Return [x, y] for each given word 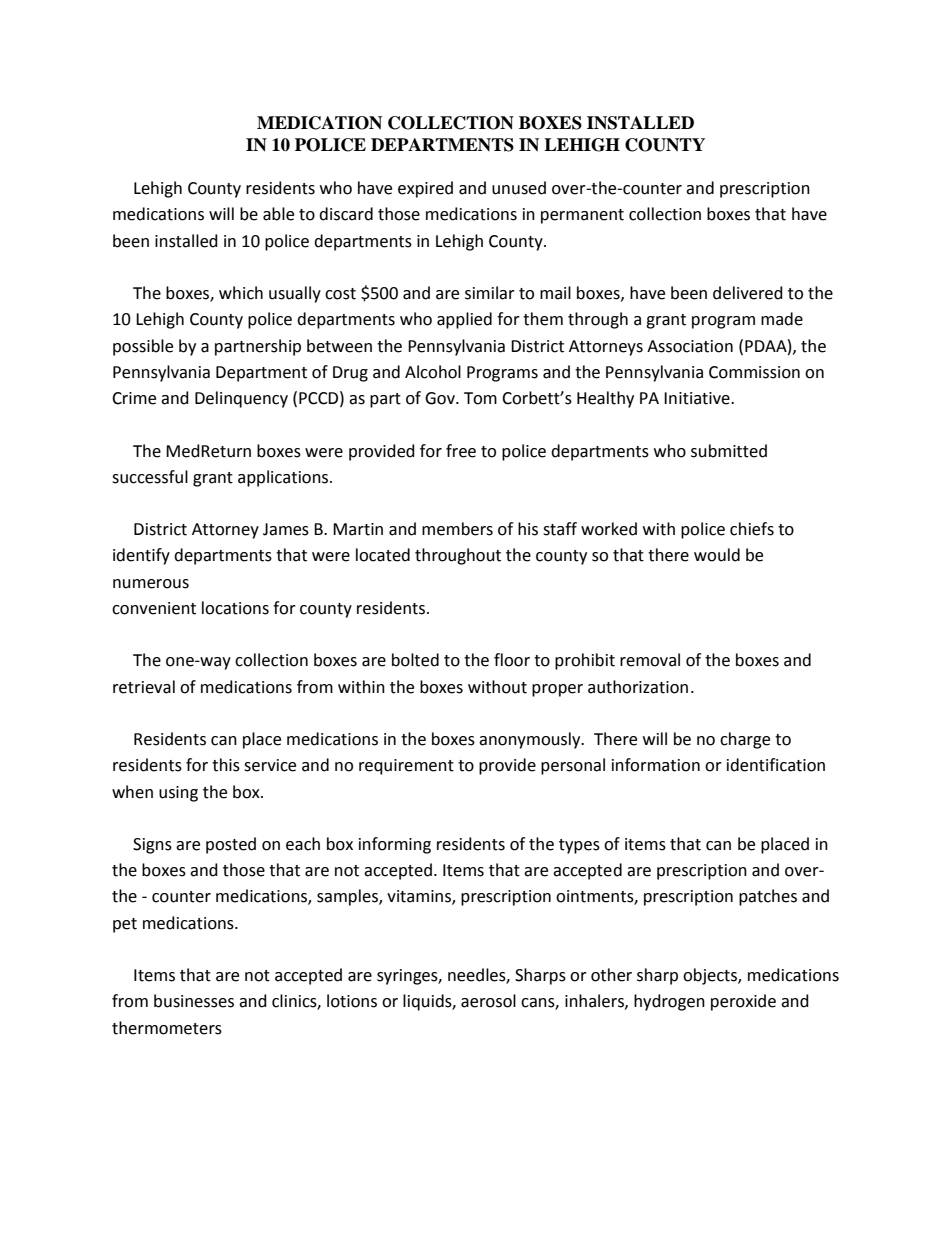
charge [745, 740]
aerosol [488, 1001]
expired [425, 189]
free [461, 451]
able [278, 214]
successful [150, 477]
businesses [194, 1001]
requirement [406, 767]
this [226, 765]
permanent [582, 216]
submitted [729, 451]
